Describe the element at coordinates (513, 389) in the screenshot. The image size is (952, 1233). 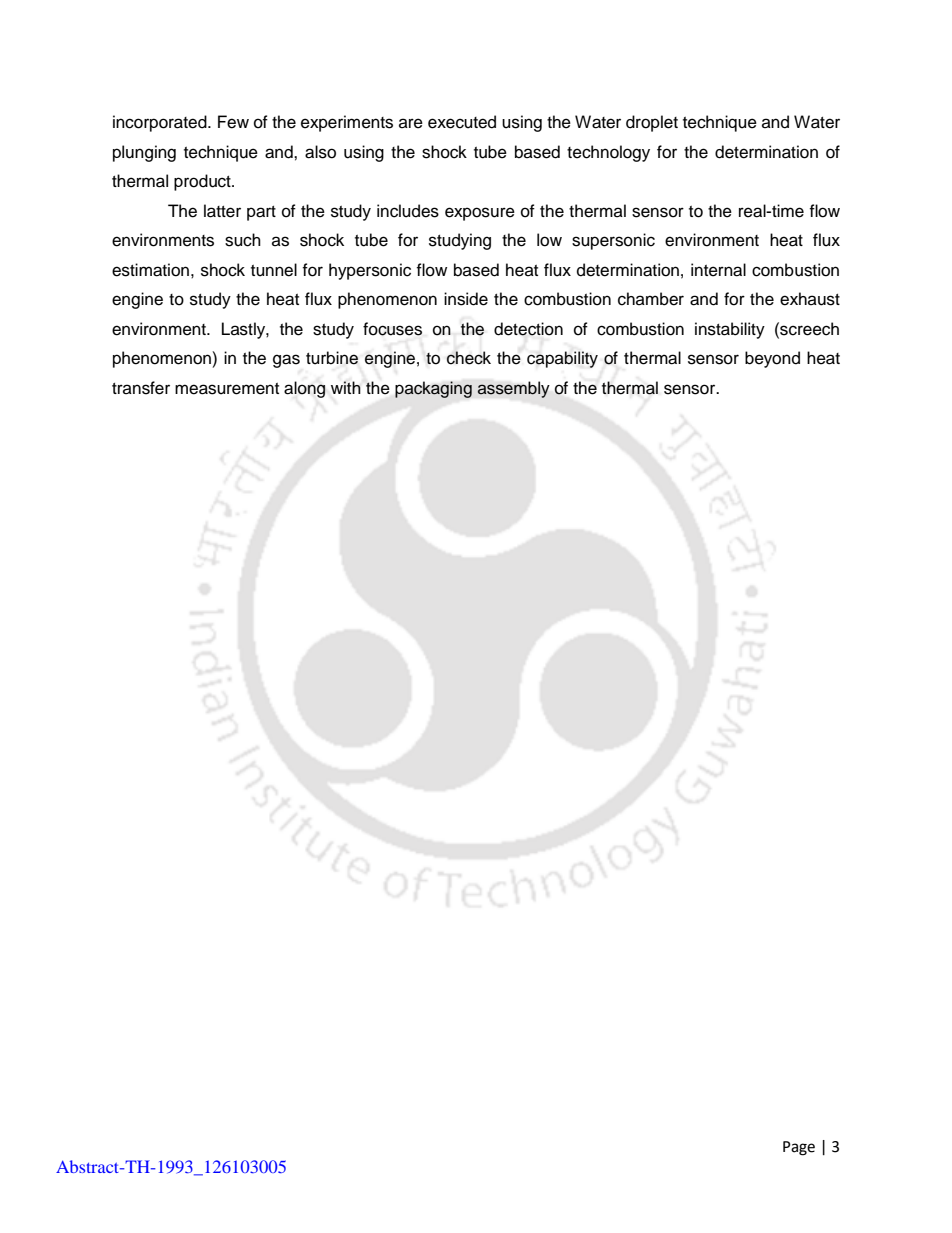
I see `assembly` at that location.
